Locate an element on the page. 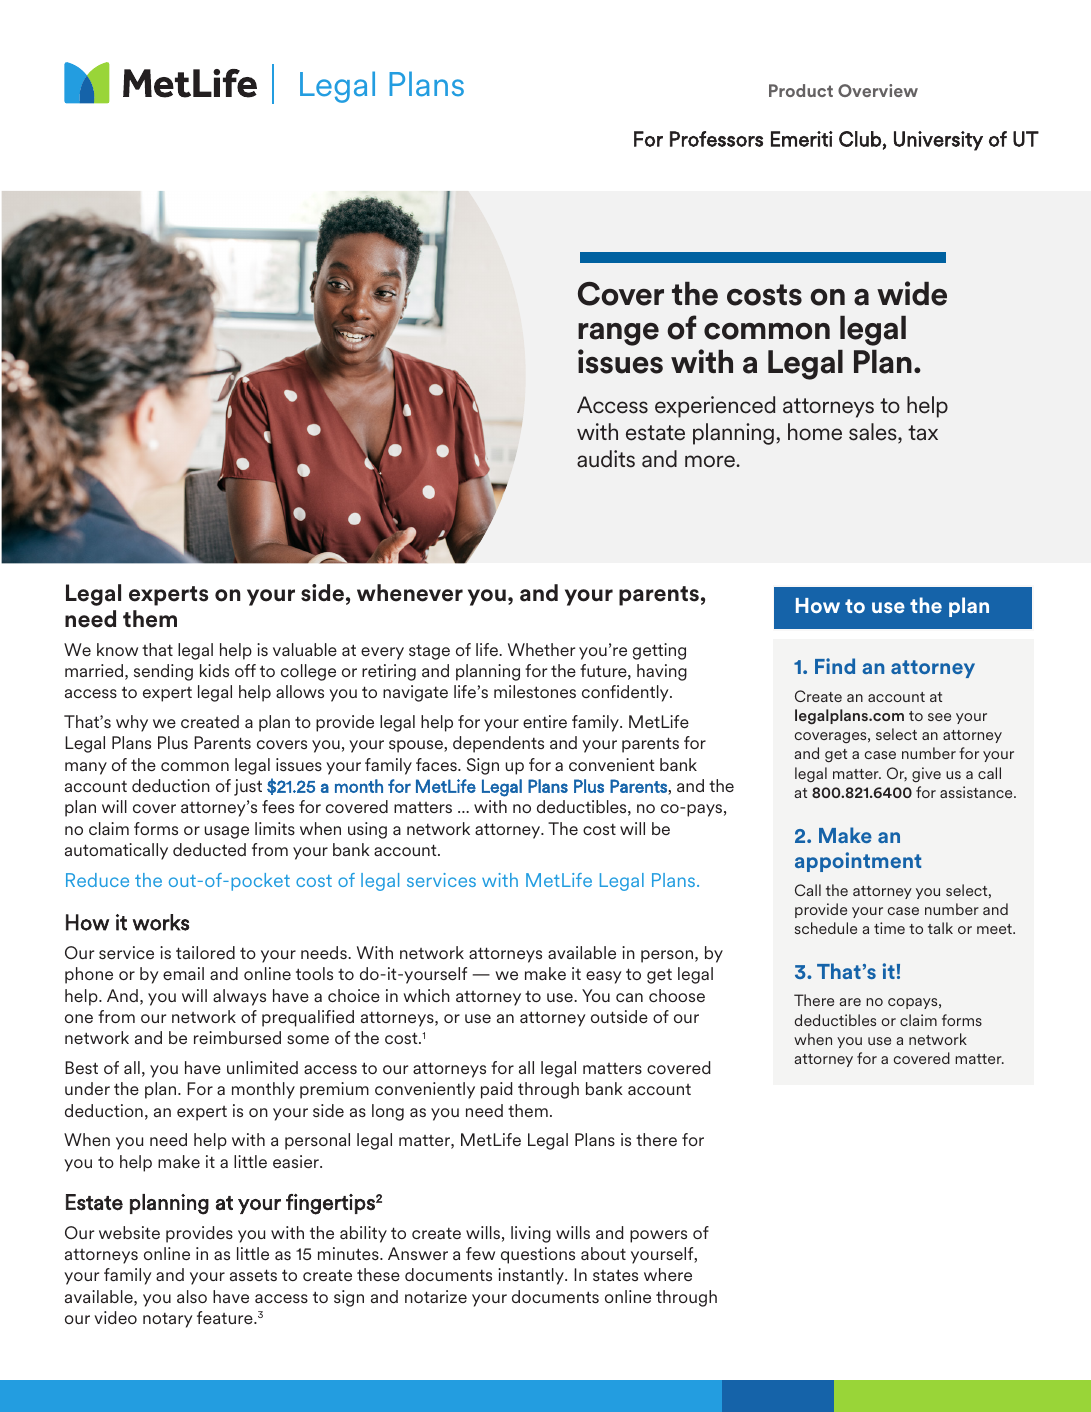 This document has height=1412, width=1091. Product is located at coordinates (801, 90).
